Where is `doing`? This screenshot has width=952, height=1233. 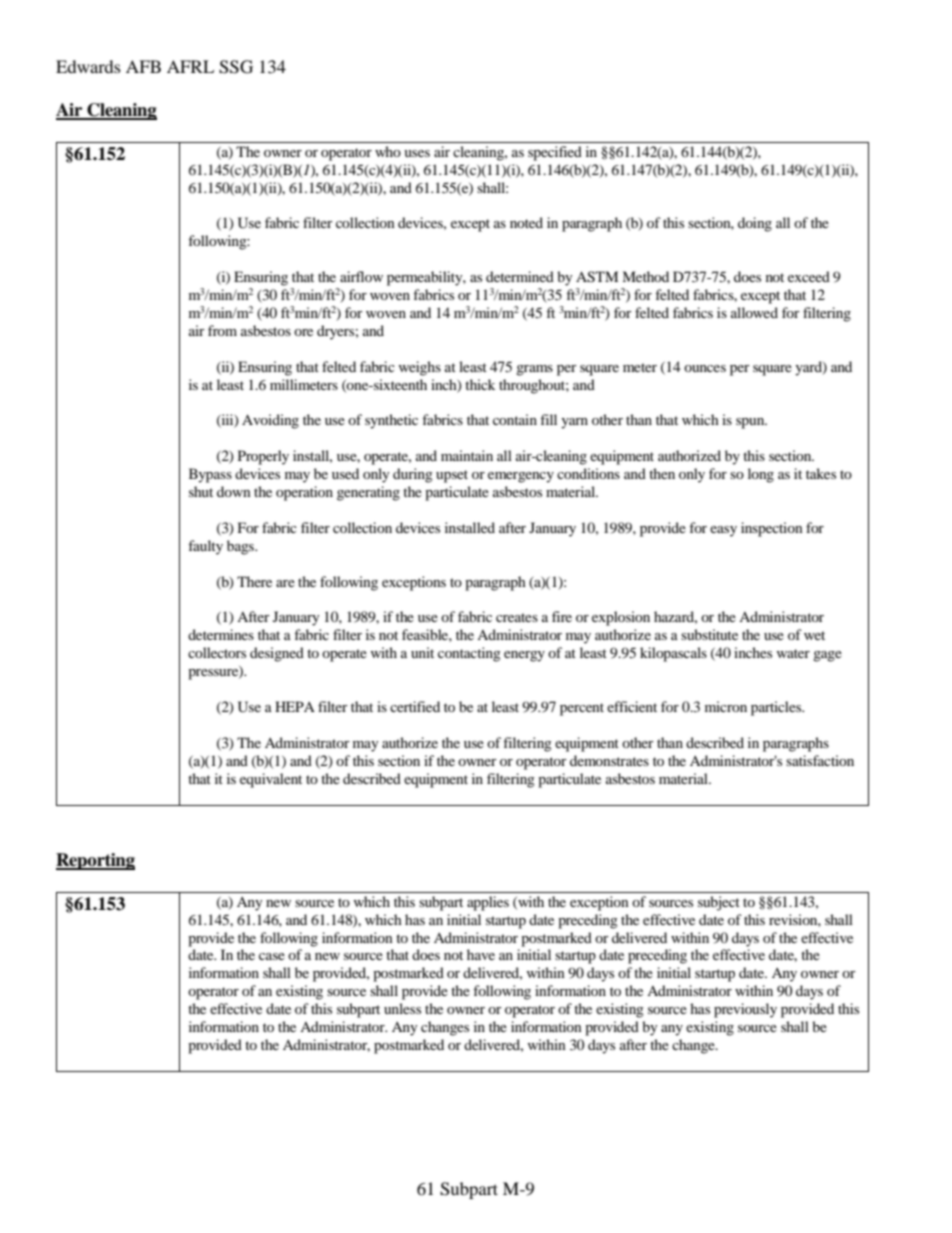
doing is located at coordinates (755, 224).
